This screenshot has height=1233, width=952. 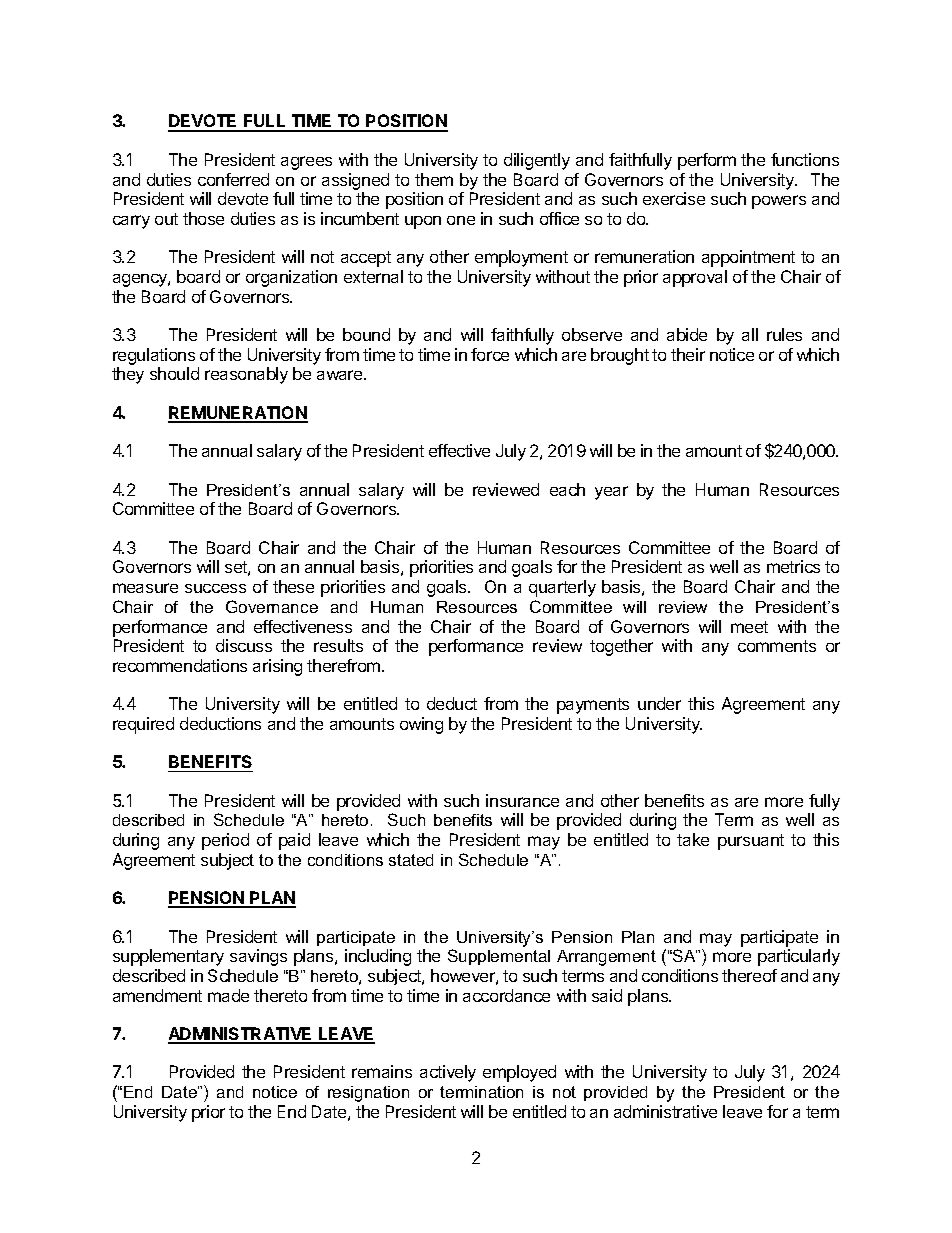 What do you see at coordinates (233, 179) in the screenshot?
I see `conferred` at bounding box center [233, 179].
